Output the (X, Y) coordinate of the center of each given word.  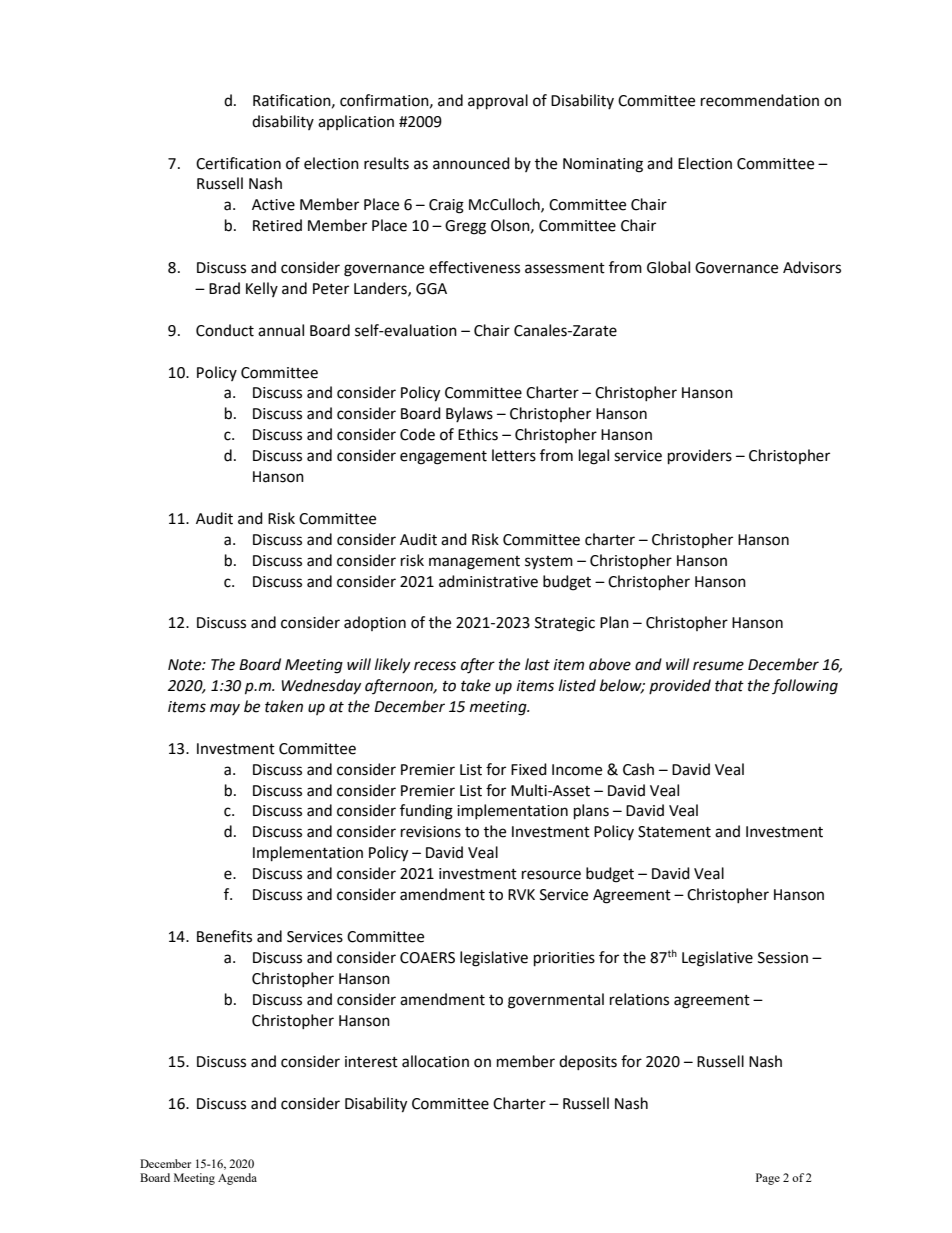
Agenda (237, 1179)
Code (417, 434)
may (225, 709)
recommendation (760, 100)
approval (498, 102)
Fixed (529, 769)
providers (700, 457)
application (356, 122)
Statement (674, 832)
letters (514, 455)
